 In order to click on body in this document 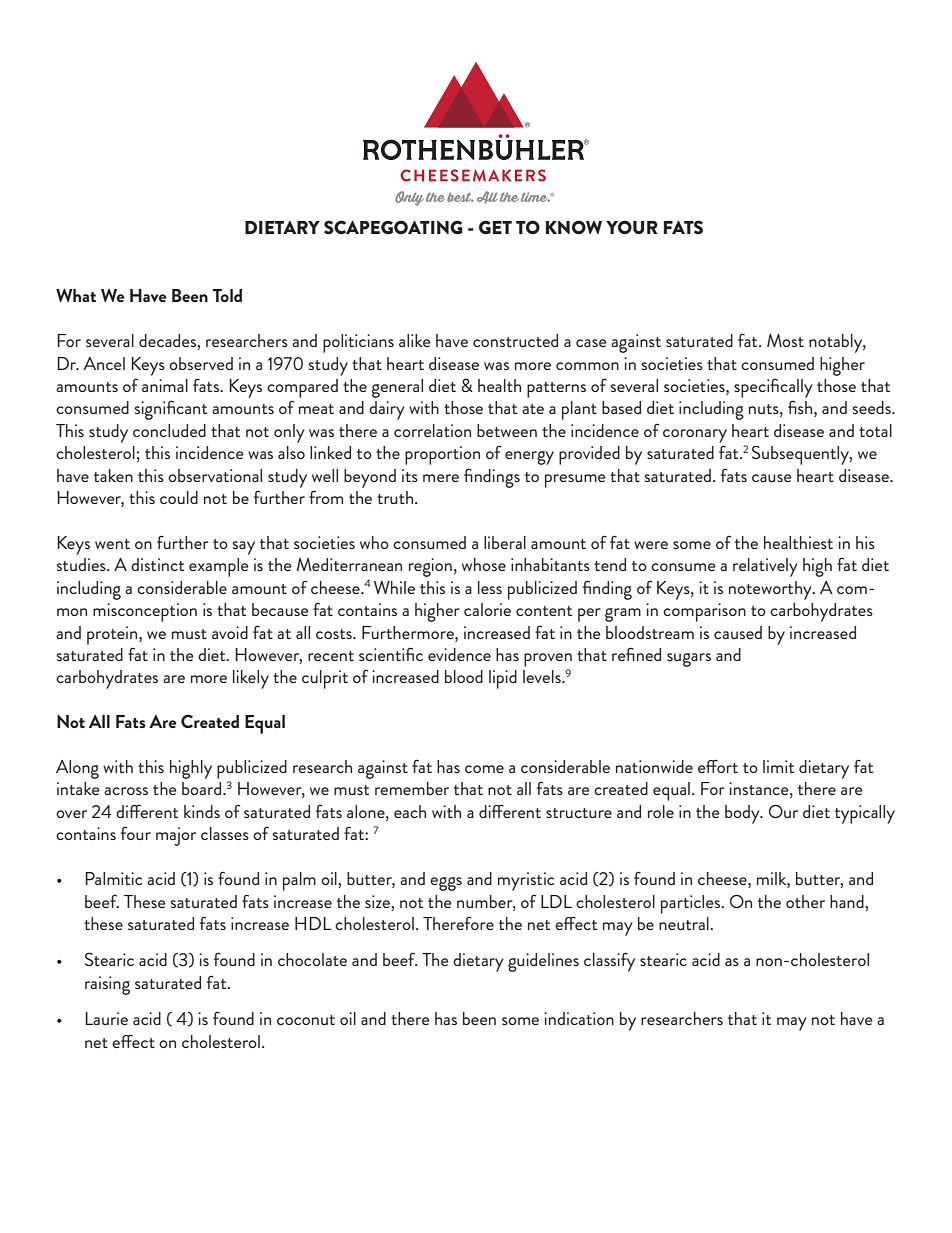, I will do `click(743, 814)`.
